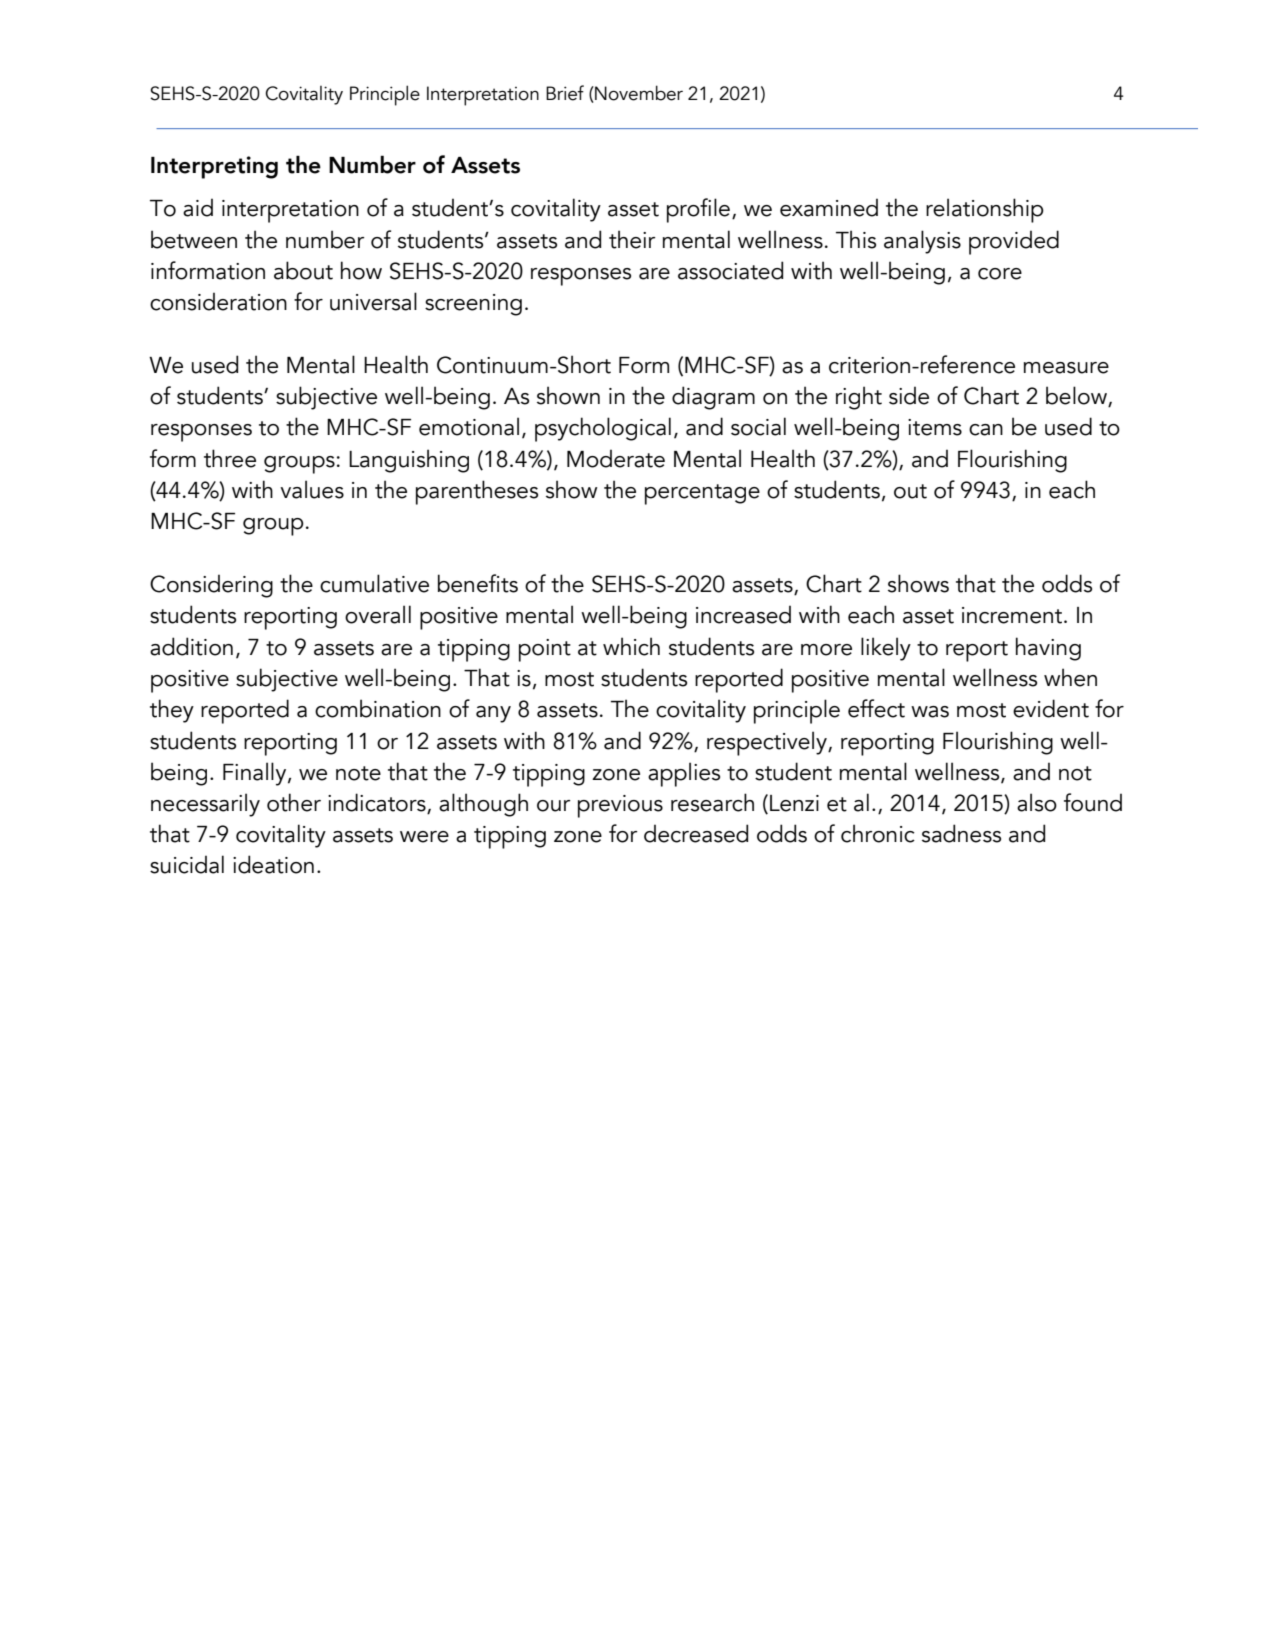 This page has width=1274, height=1649. Describe the element at coordinates (191, 646) in the page. I see `addition` at that location.
